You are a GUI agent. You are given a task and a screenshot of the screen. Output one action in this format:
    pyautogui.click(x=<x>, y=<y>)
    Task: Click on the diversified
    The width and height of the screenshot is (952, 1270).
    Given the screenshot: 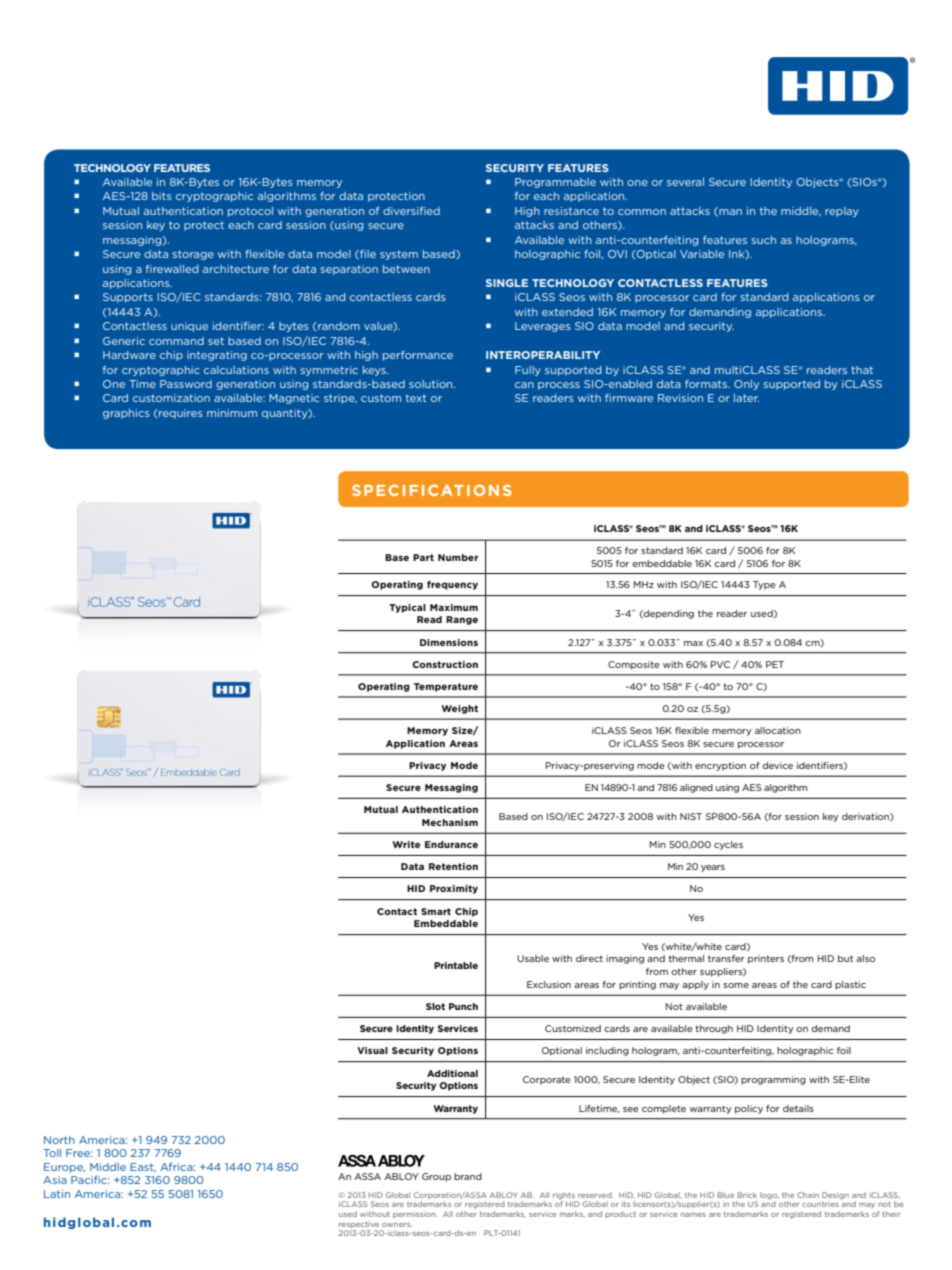 What is the action you would take?
    pyautogui.click(x=411, y=211)
